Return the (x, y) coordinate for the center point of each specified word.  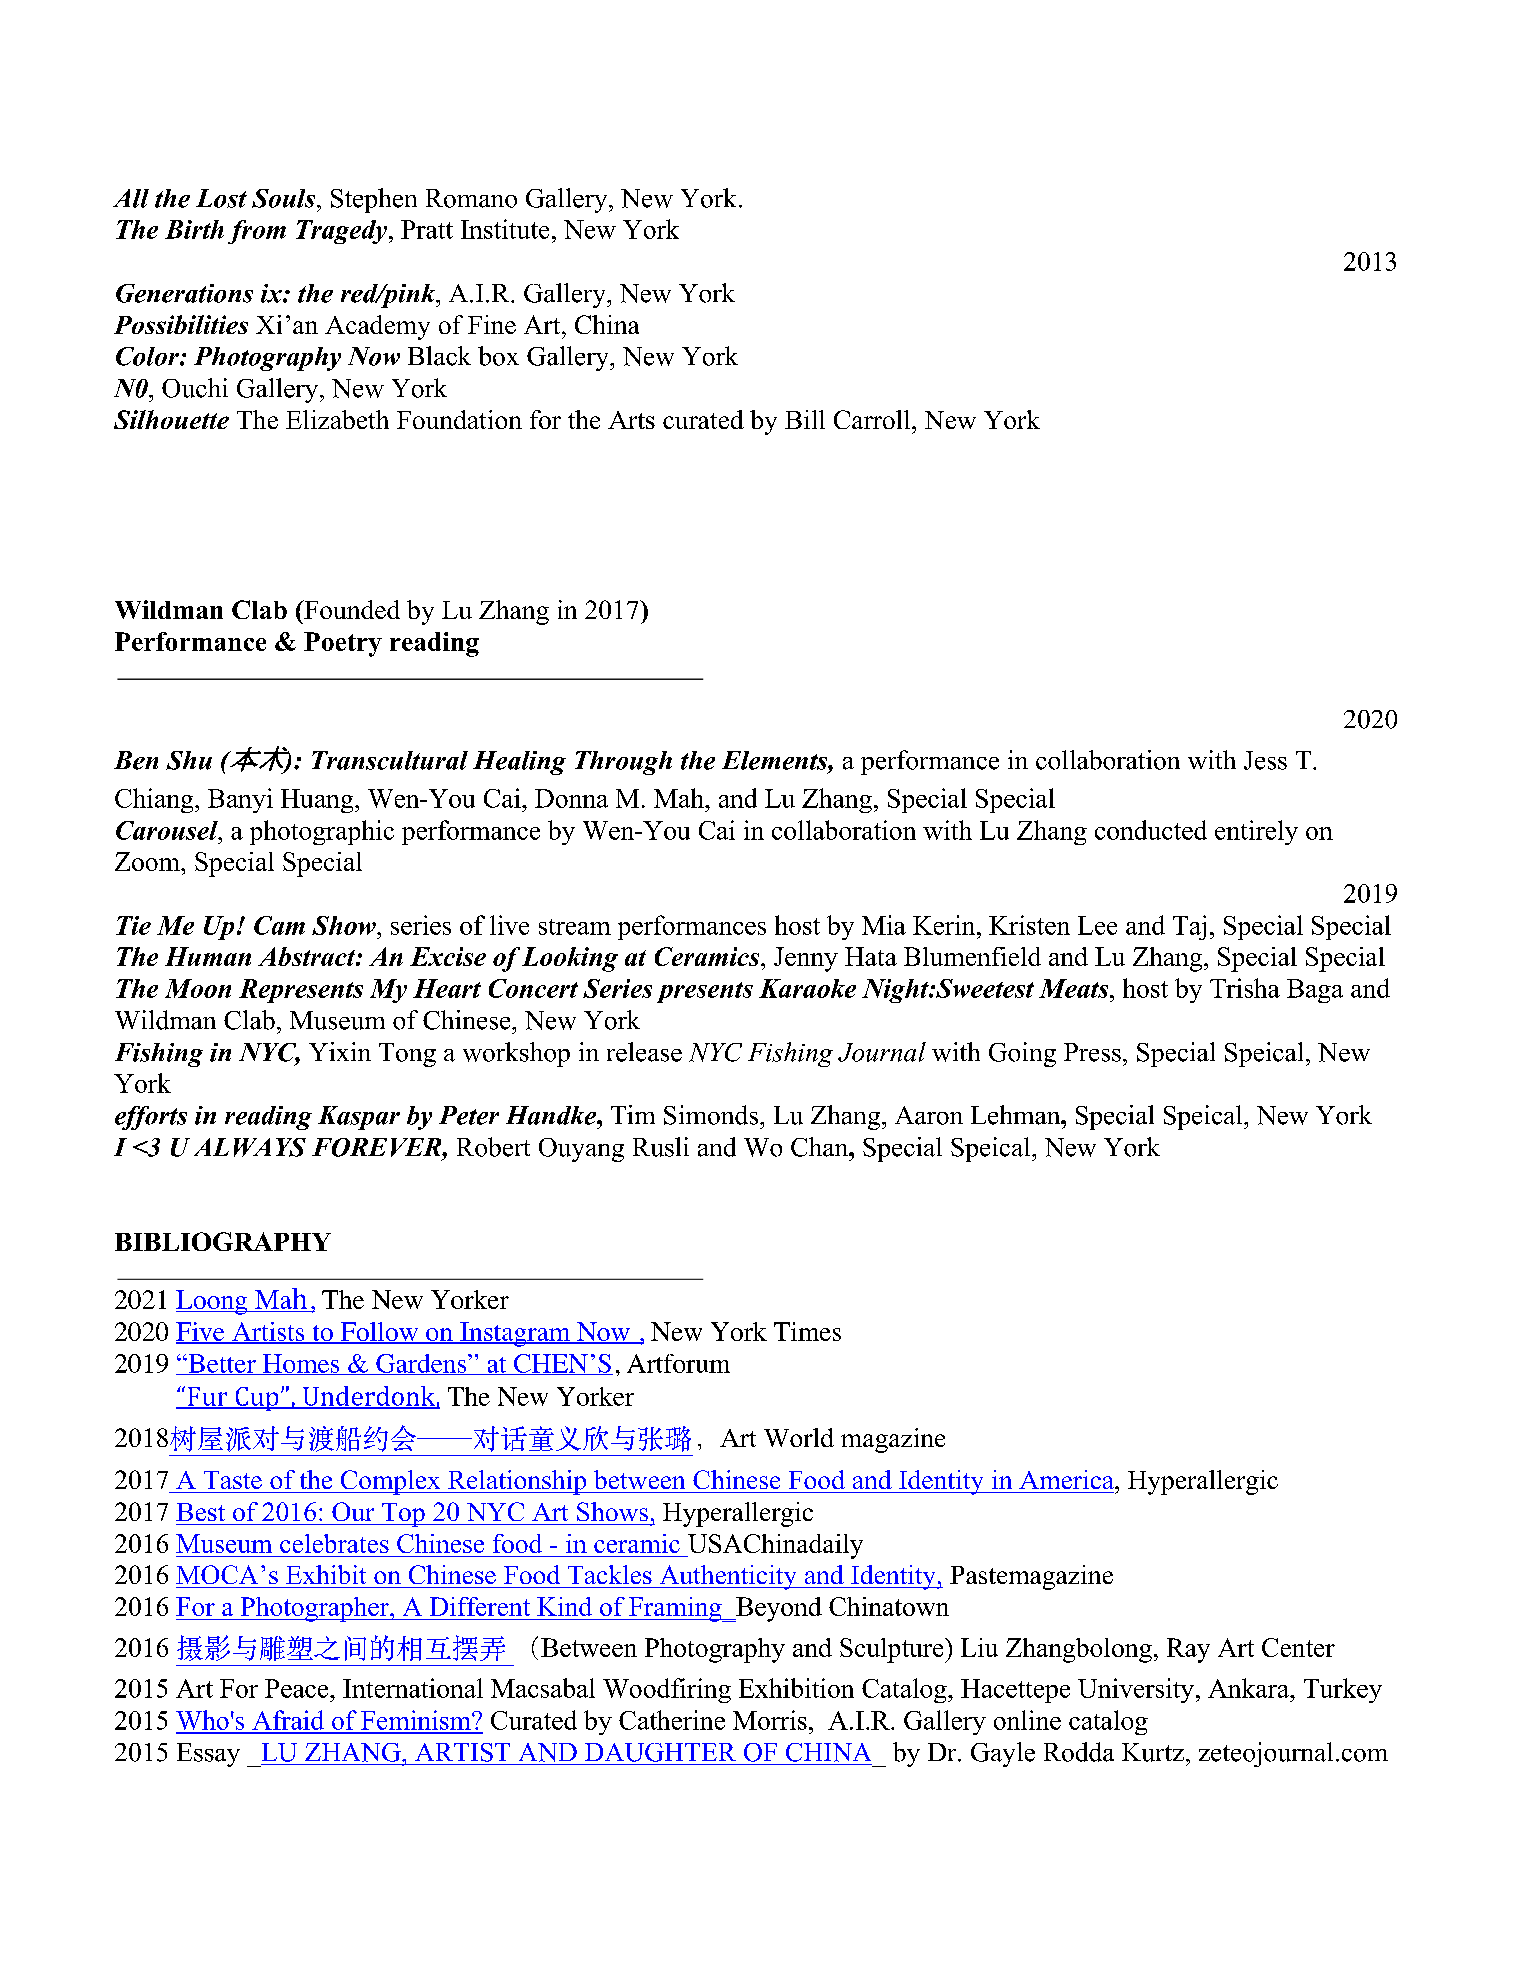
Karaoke (807, 988)
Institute (505, 229)
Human (208, 956)
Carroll (873, 419)
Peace (298, 1688)
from (257, 232)
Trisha (1245, 988)
